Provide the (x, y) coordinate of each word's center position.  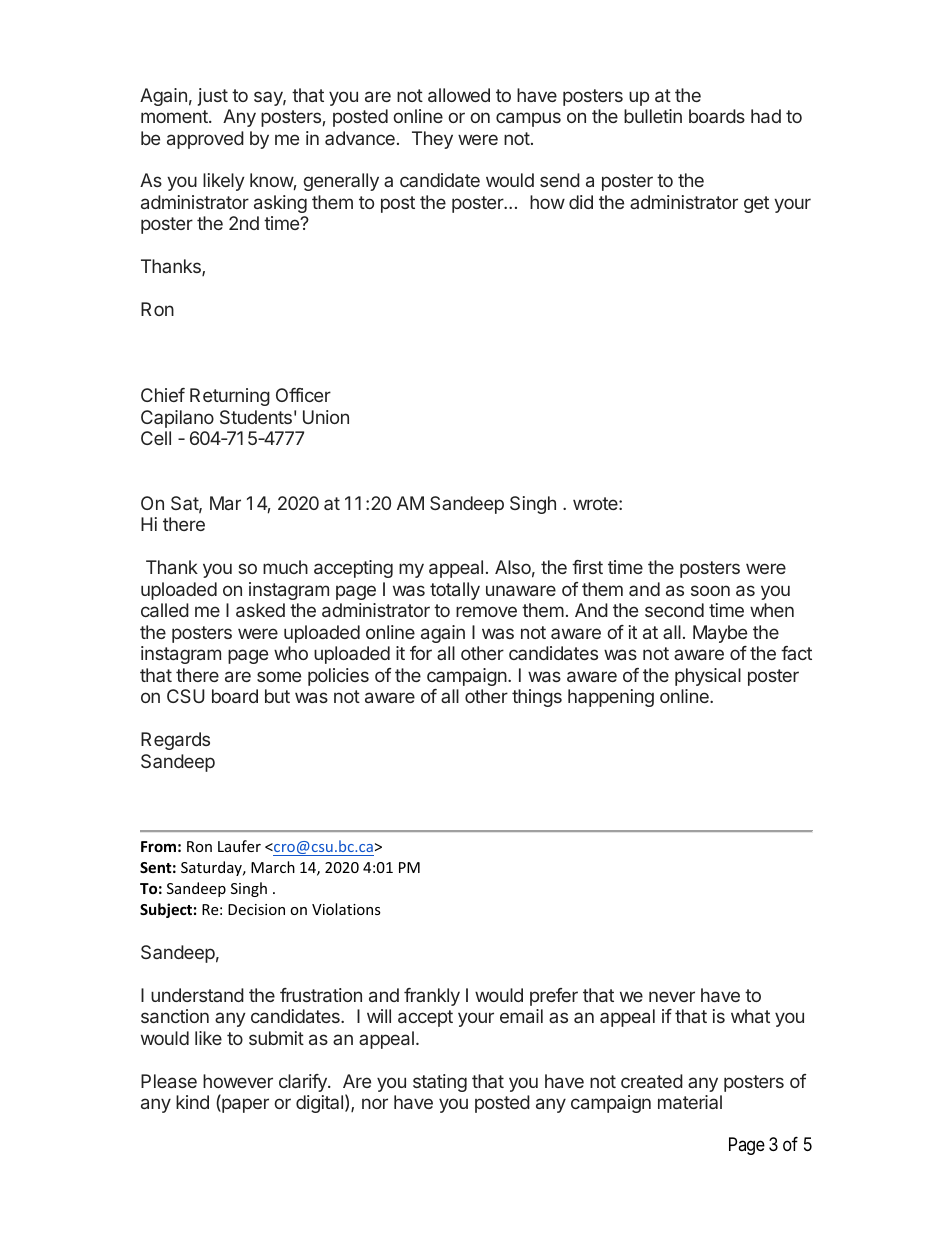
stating (440, 1083)
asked (260, 610)
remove (486, 611)
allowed (459, 95)
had (766, 116)
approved (205, 140)
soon (710, 590)
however (238, 1081)
